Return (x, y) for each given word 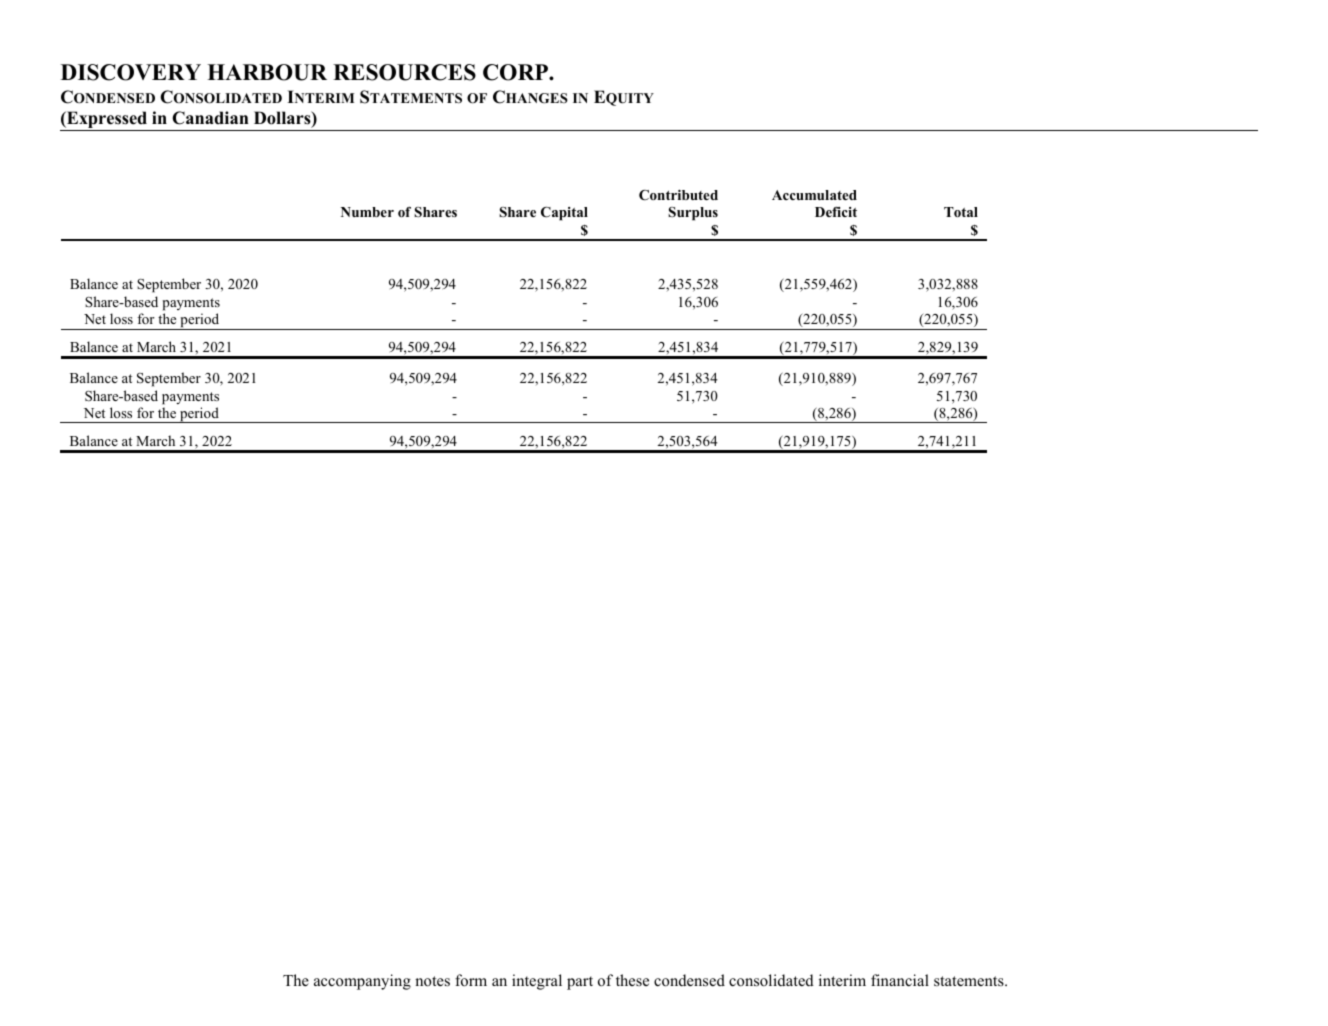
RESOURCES (404, 72)
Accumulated (814, 195)
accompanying (362, 982)
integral (537, 982)
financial (900, 980)
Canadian (210, 118)
